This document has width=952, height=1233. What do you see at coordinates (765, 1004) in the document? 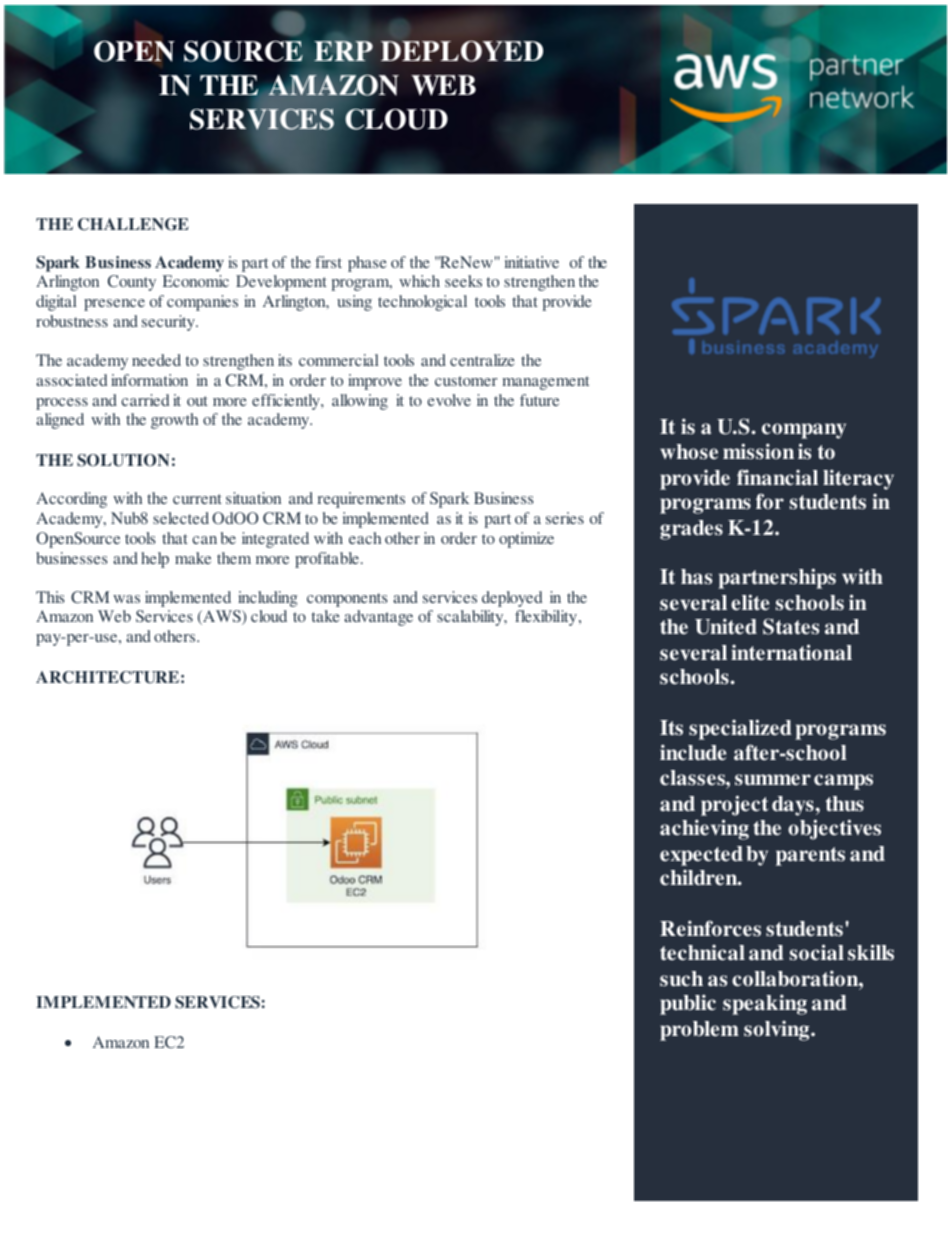
I see `speaking` at bounding box center [765, 1004].
